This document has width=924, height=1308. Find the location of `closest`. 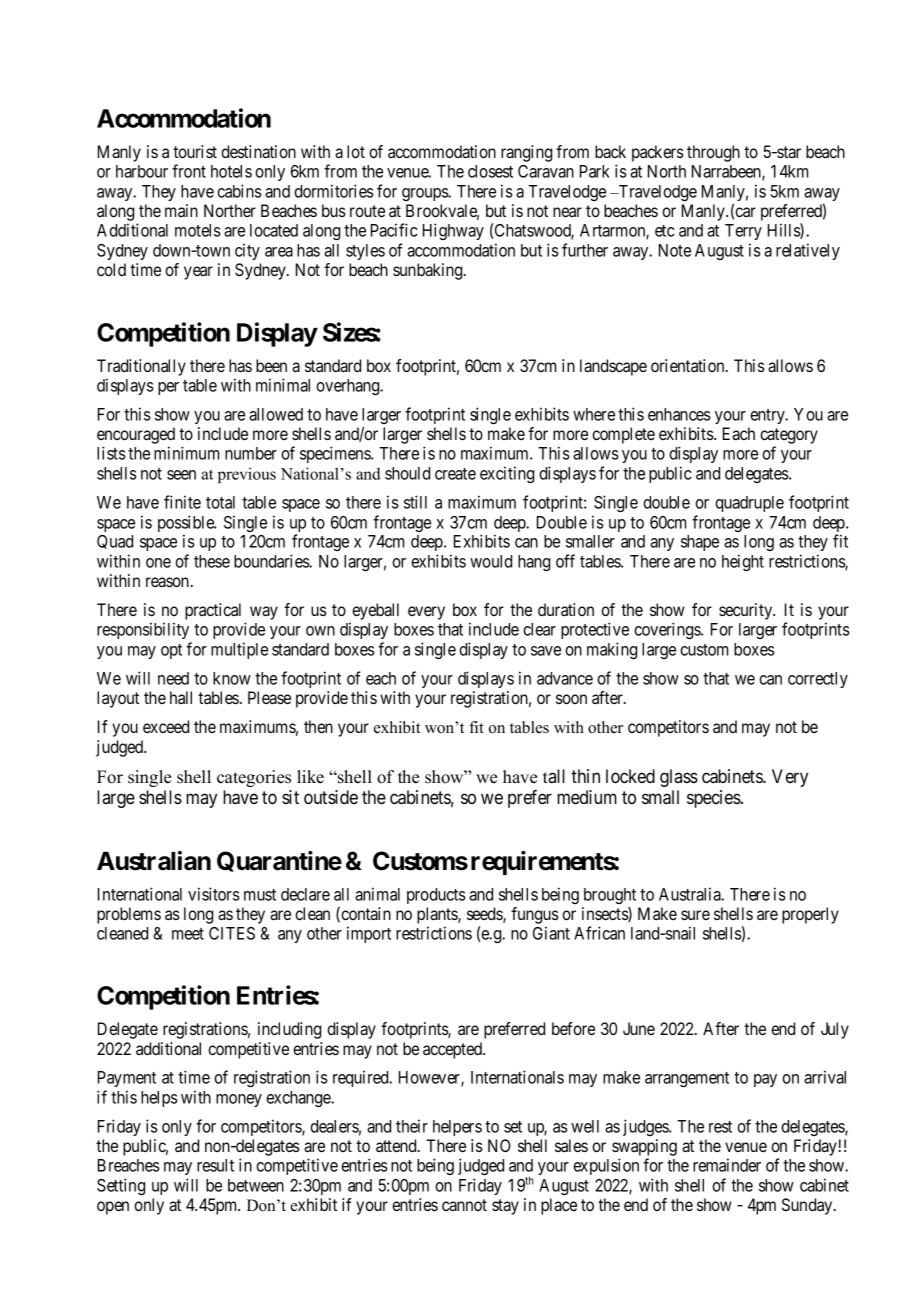

closest is located at coordinates (490, 171).
